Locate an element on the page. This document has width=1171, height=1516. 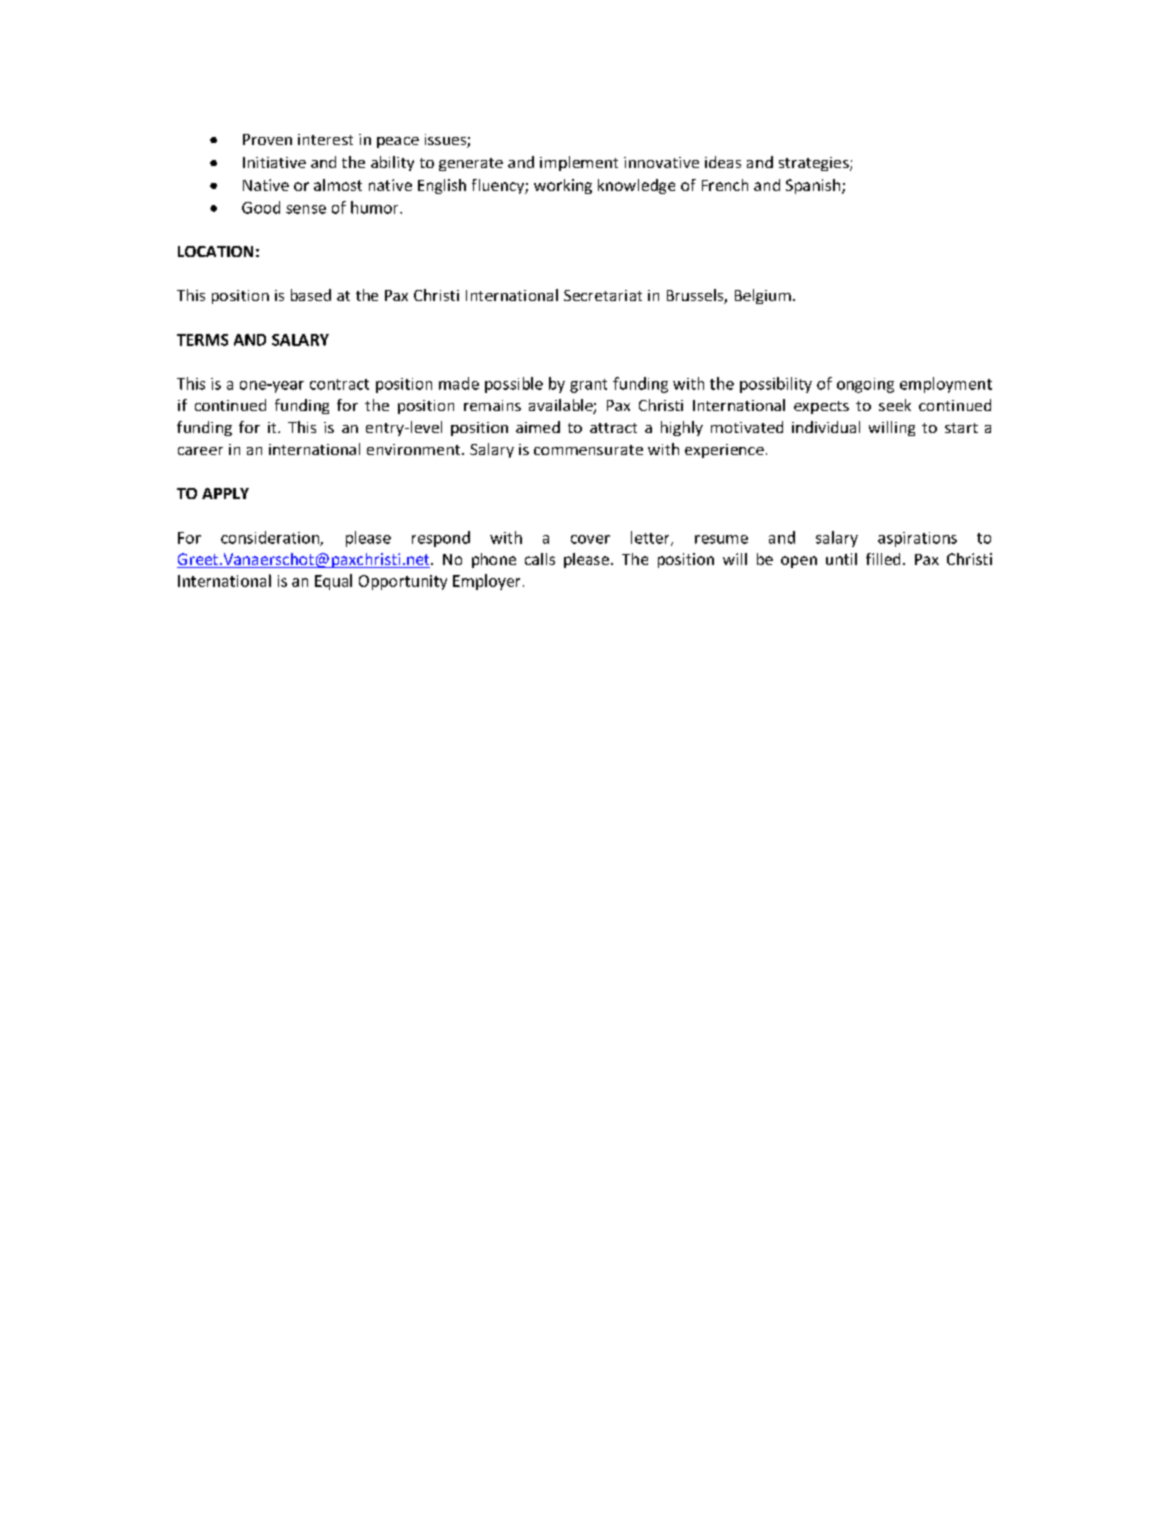
calls is located at coordinates (540, 559).
